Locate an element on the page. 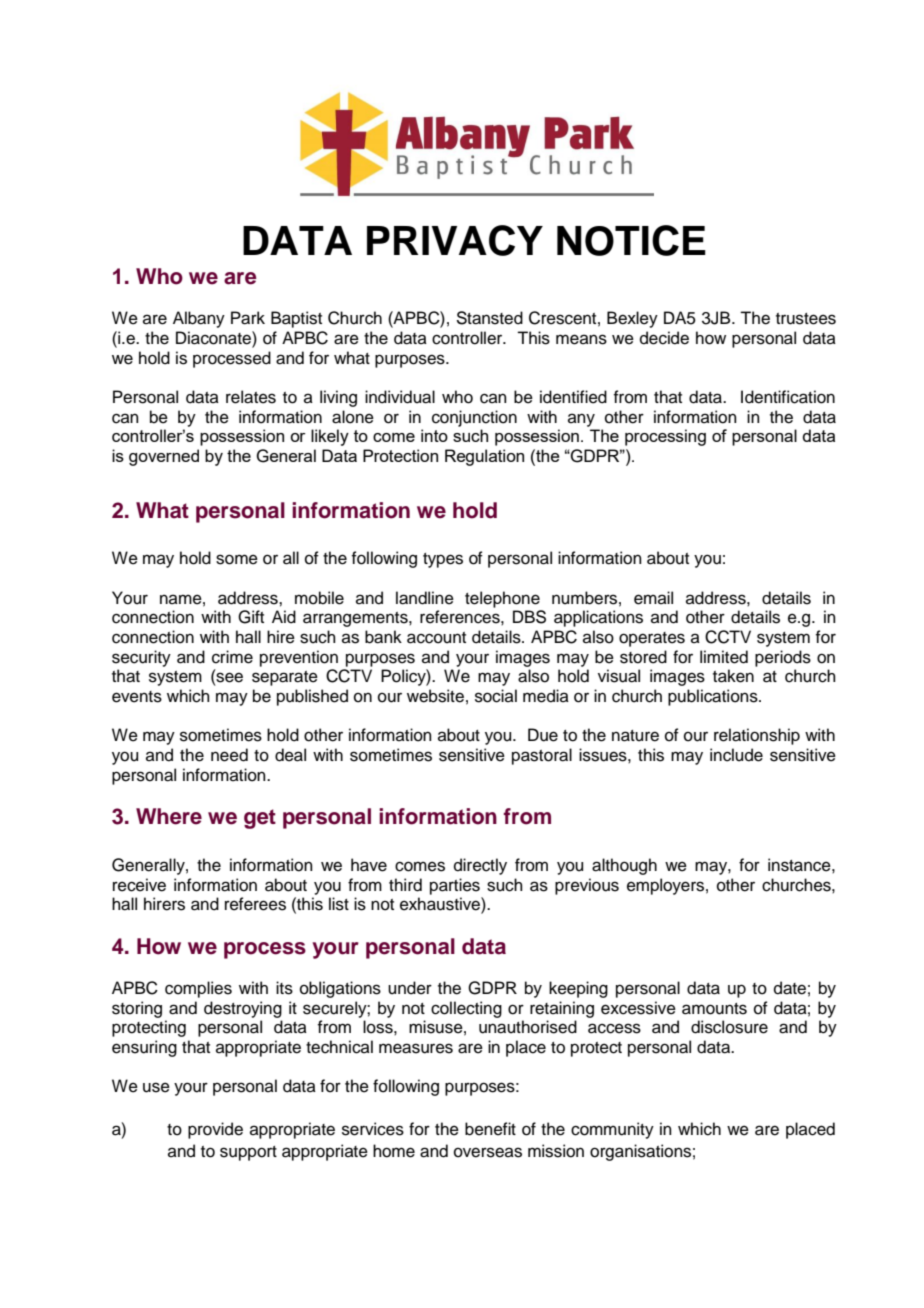 The image size is (924, 1308). NOTICE is located at coordinates (631, 240).
